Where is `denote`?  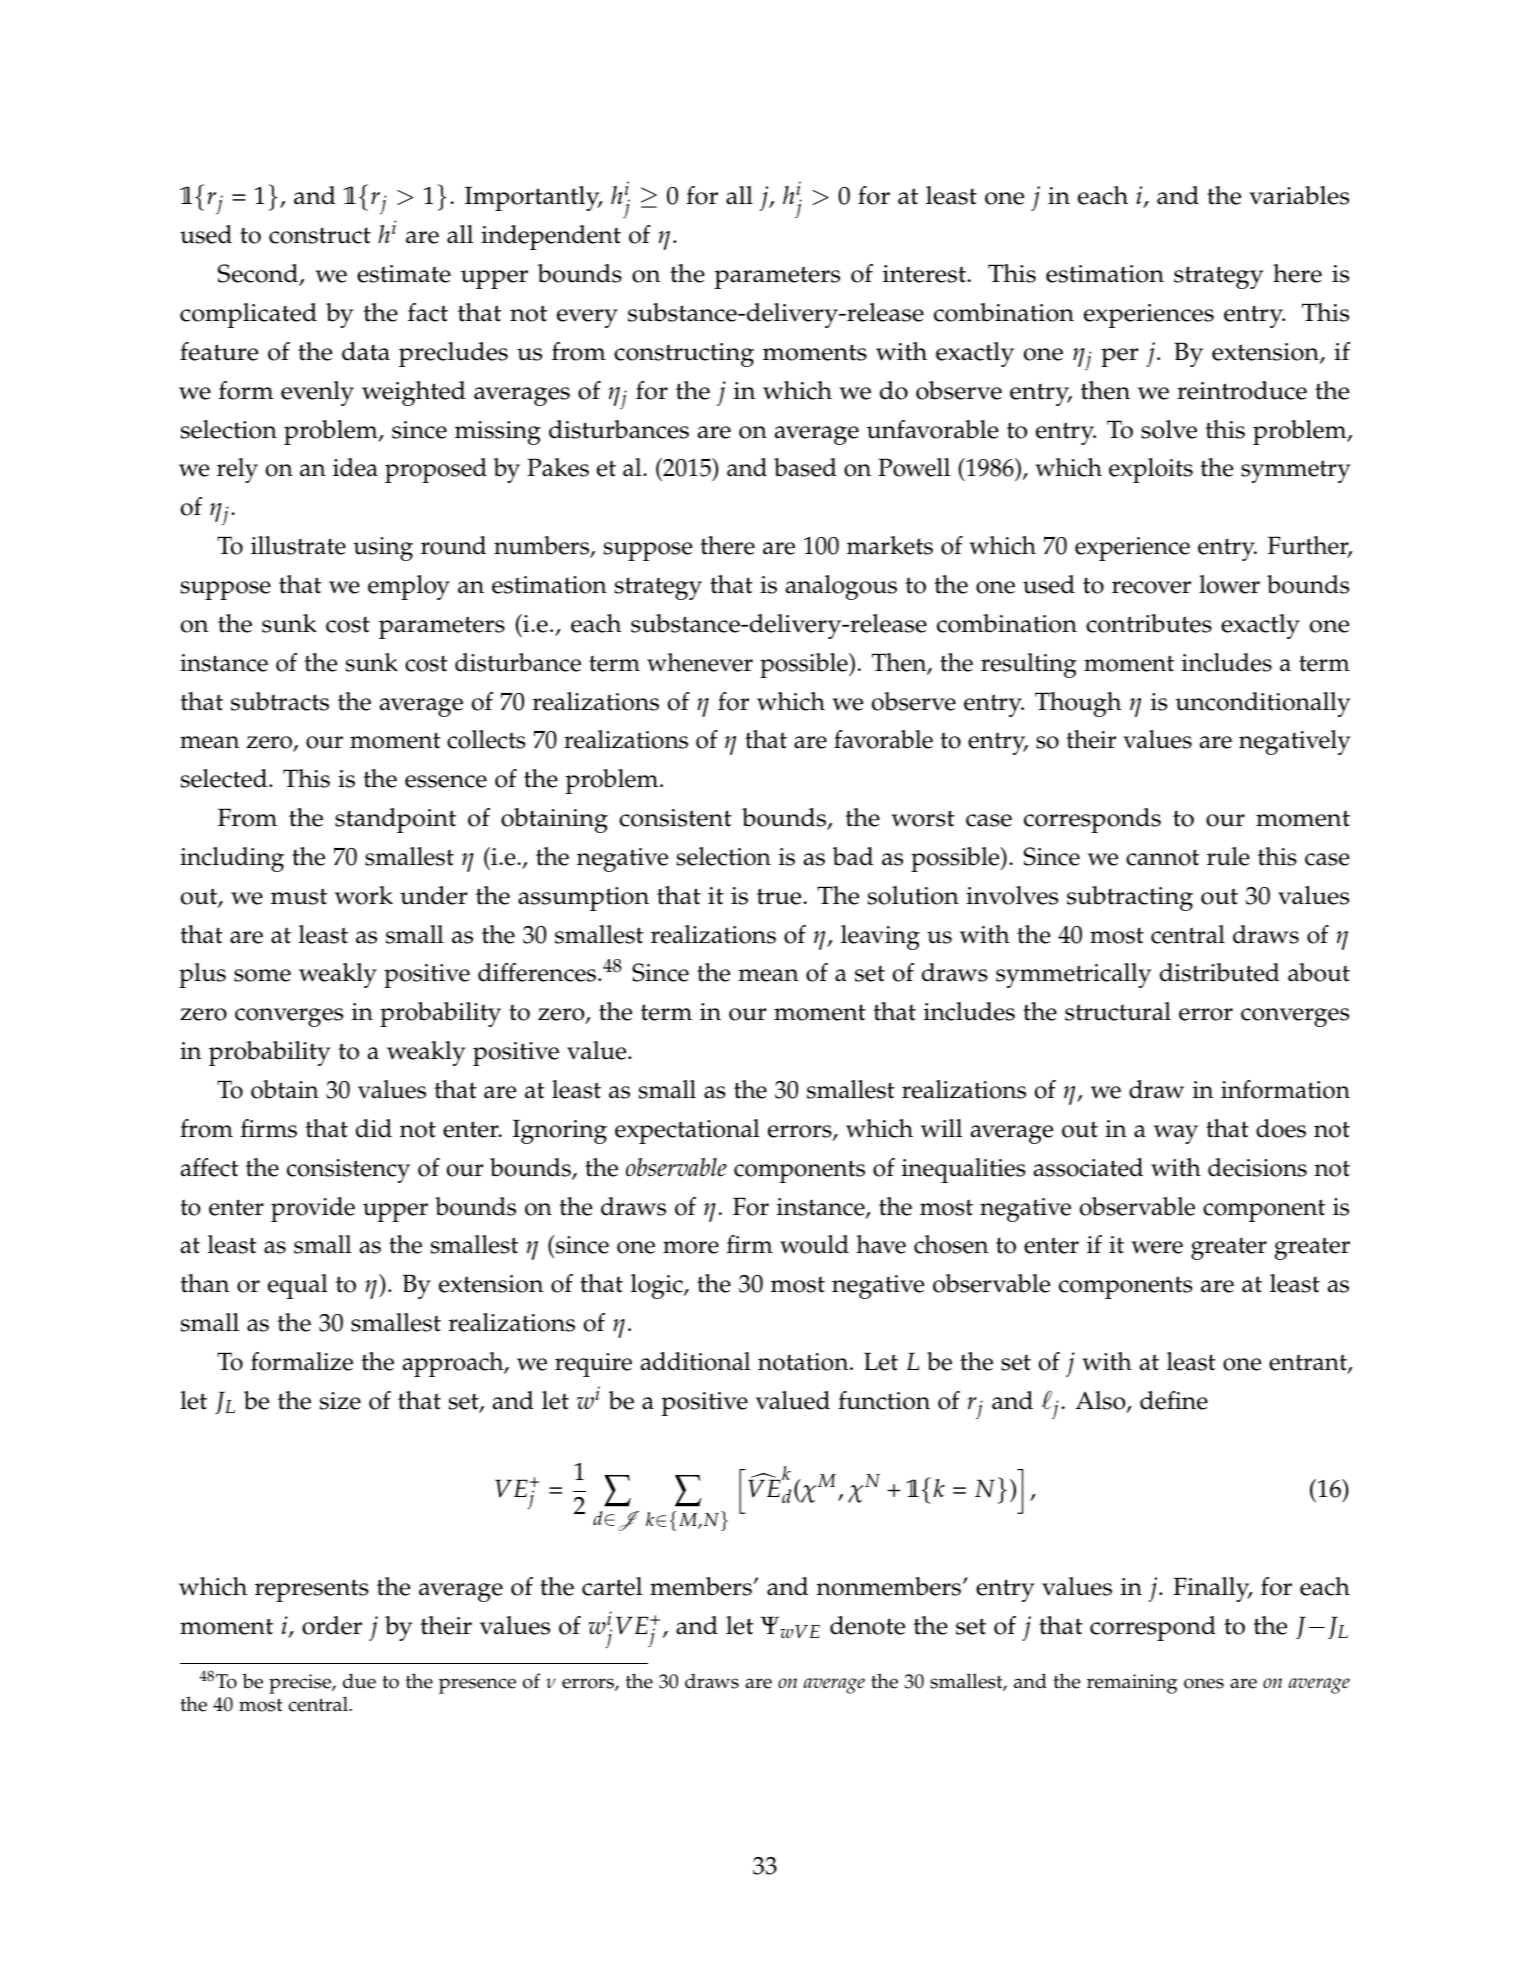
denote is located at coordinates (867, 1625).
